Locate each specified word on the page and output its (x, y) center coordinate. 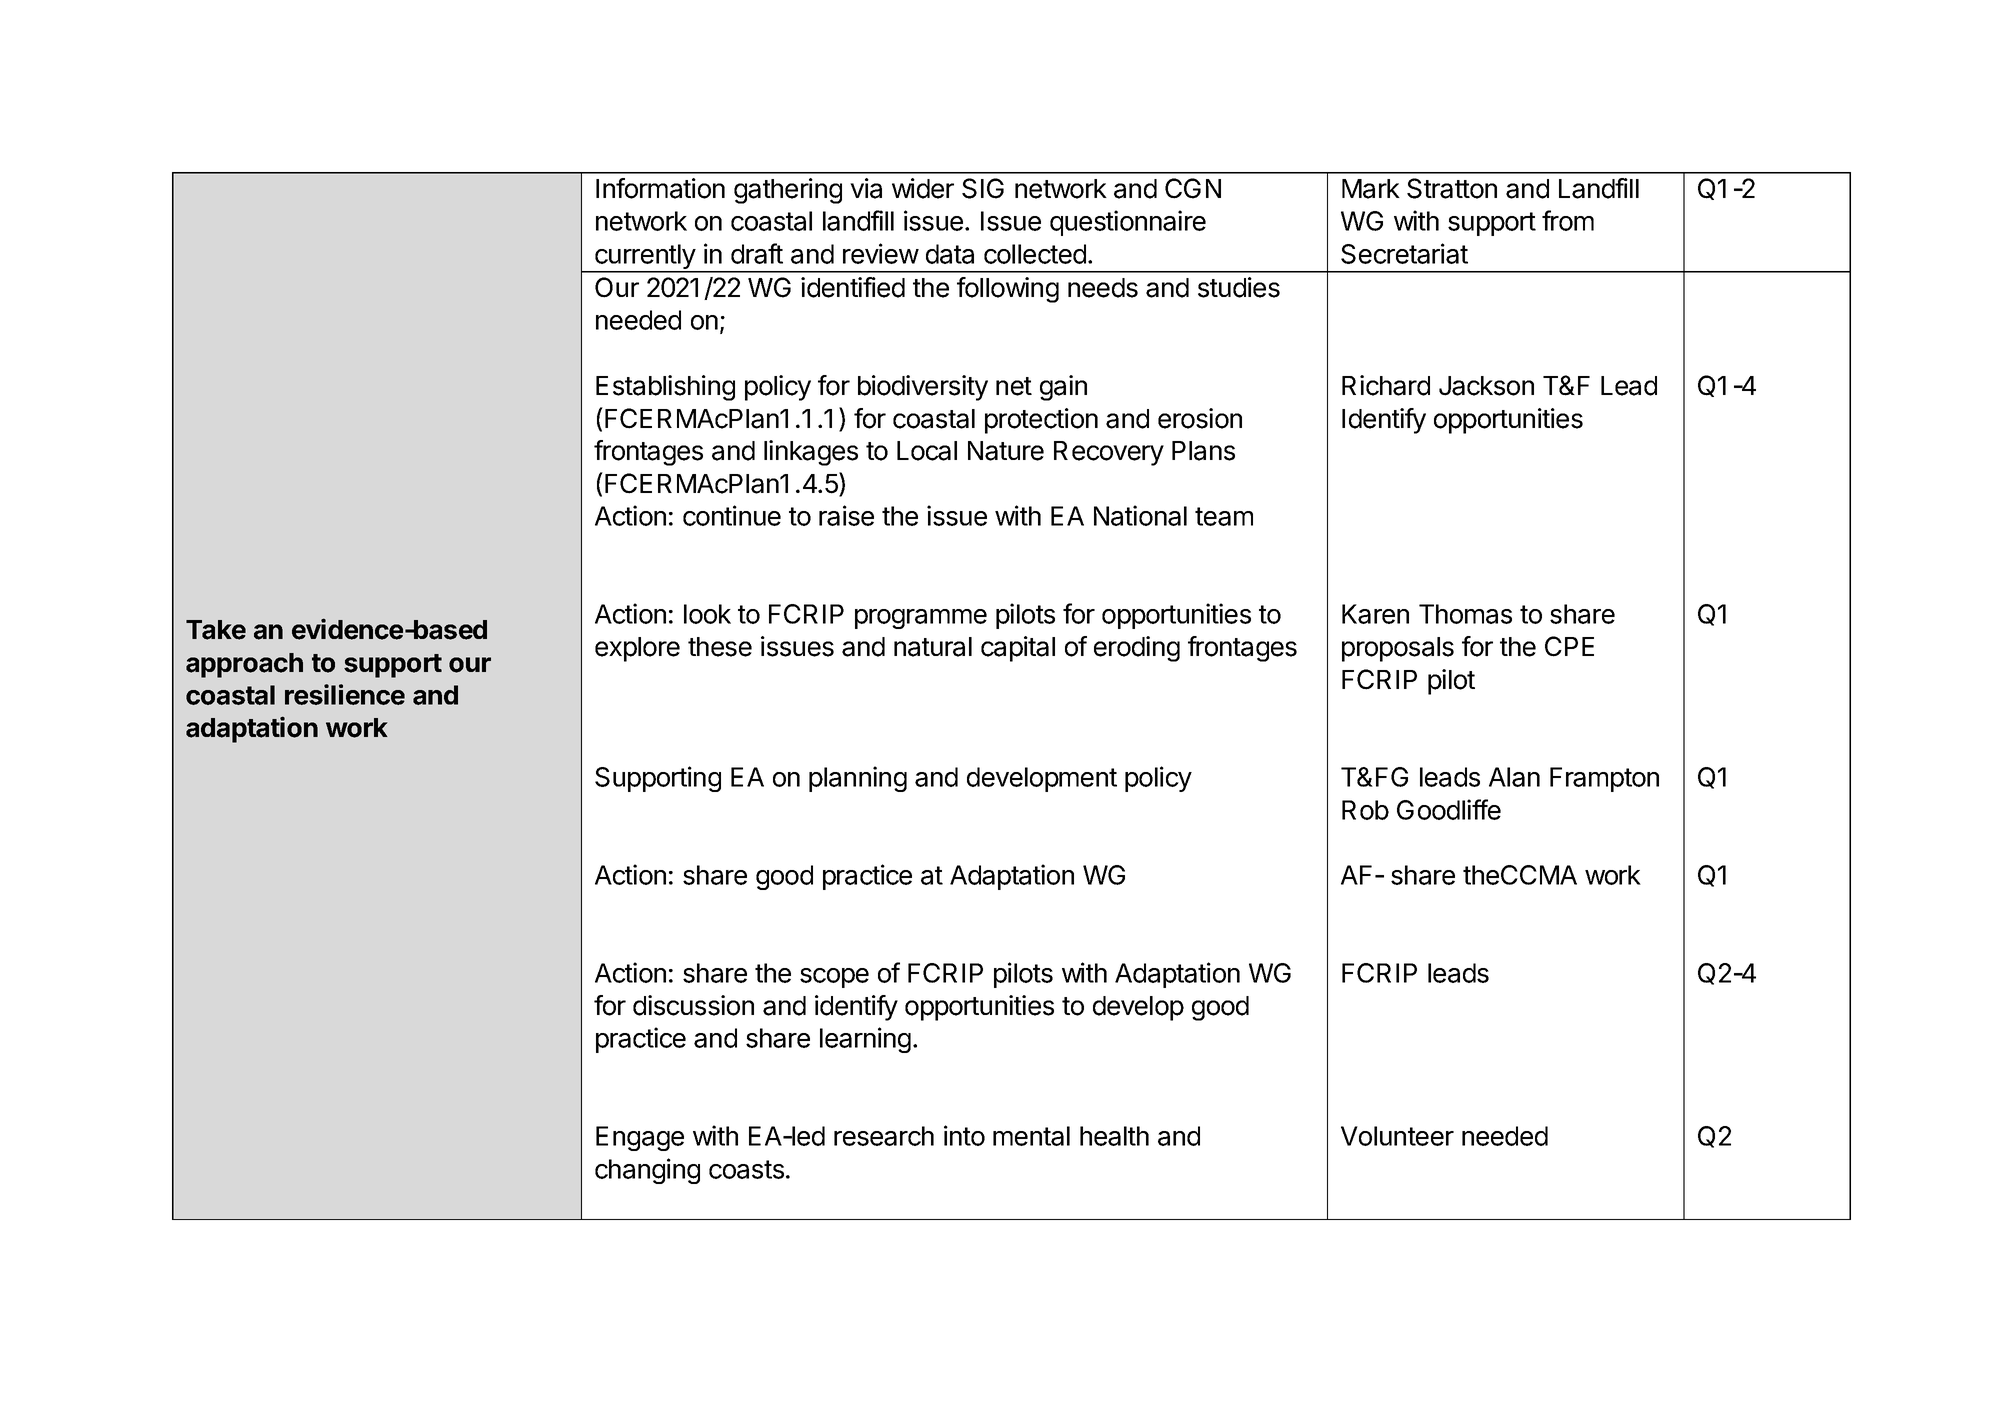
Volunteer (1397, 1136)
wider (923, 188)
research (884, 1136)
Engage (640, 1138)
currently (645, 258)
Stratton (1452, 188)
